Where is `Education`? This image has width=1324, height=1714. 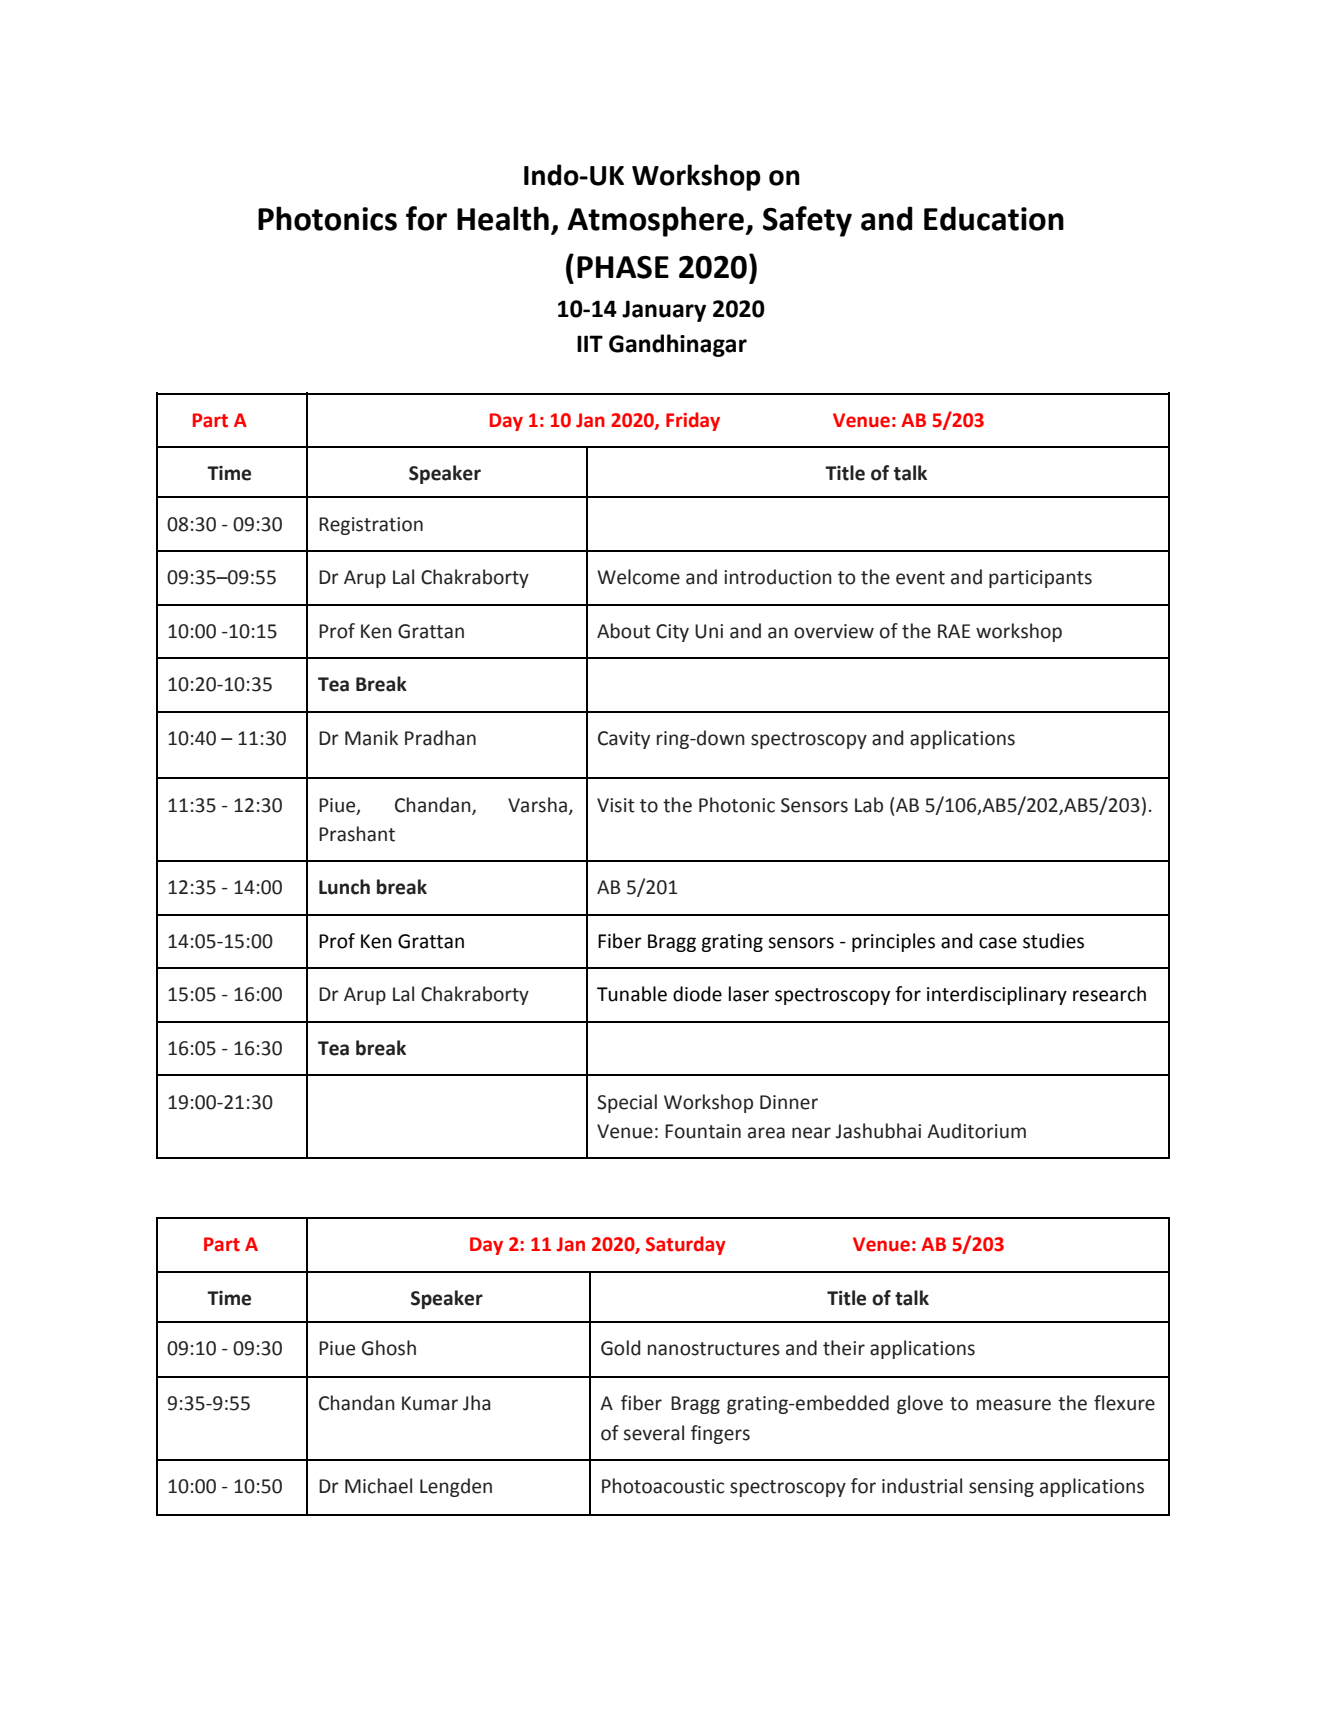 Education is located at coordinates (994, 218).
